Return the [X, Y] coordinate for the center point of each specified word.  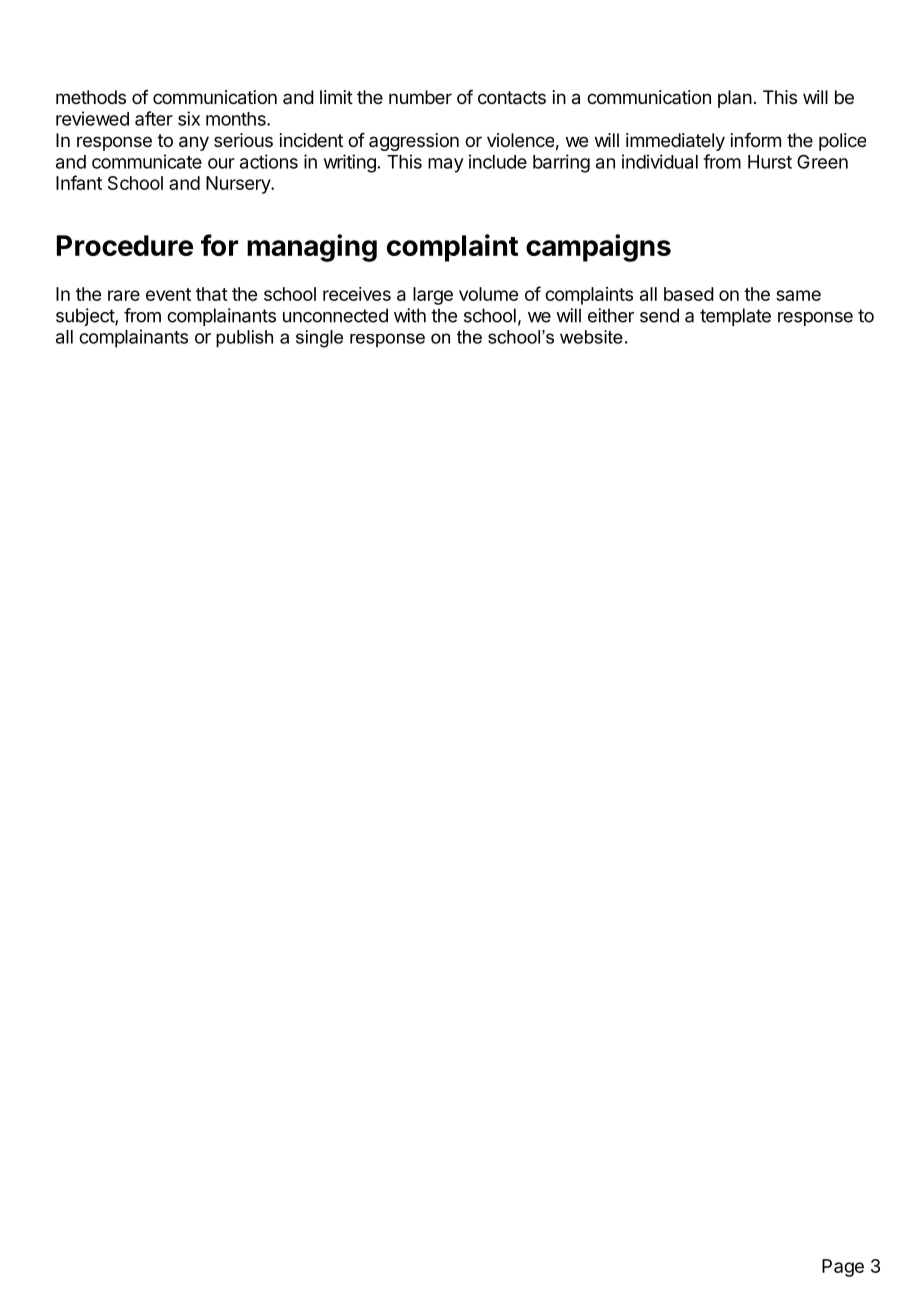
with [410, 315]
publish [244, 339]
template [735, 317]
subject [86, 317]
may [446, 165]
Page [843, 1268]
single [319, 339]
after [154, 118]
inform [756, 140]
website [591, 337]
